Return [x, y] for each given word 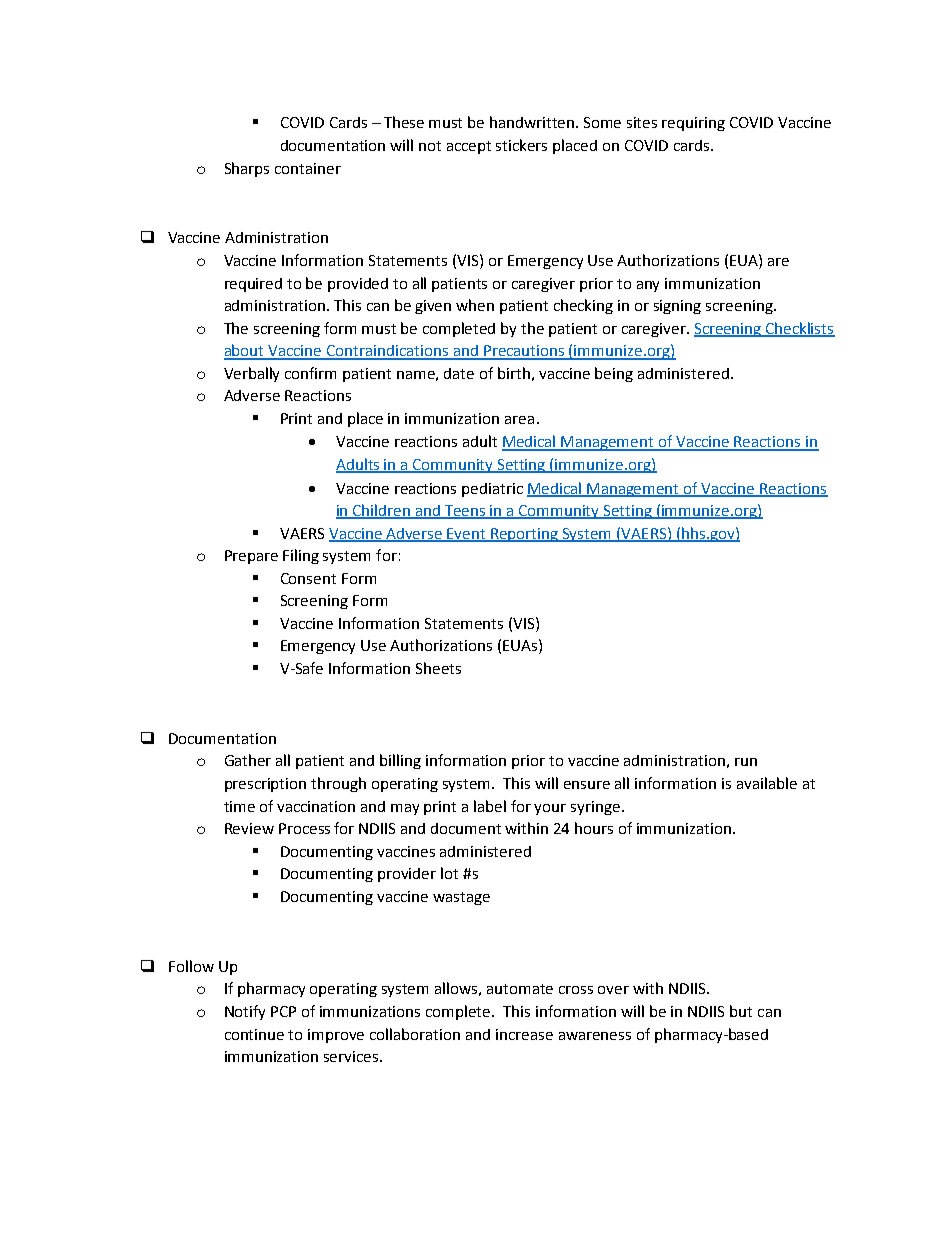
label [490, 806]
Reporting [525, 535]
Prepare [251, 557]
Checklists [799, 329]
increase [524, 1034]
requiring [693, 124]
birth [514, 373]
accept [469, 147]
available [767, 783]
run [746, 762]
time [239, 806]
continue [254, 1034]
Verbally [251, 374]
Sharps [247, 169]
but [741, 1011]
